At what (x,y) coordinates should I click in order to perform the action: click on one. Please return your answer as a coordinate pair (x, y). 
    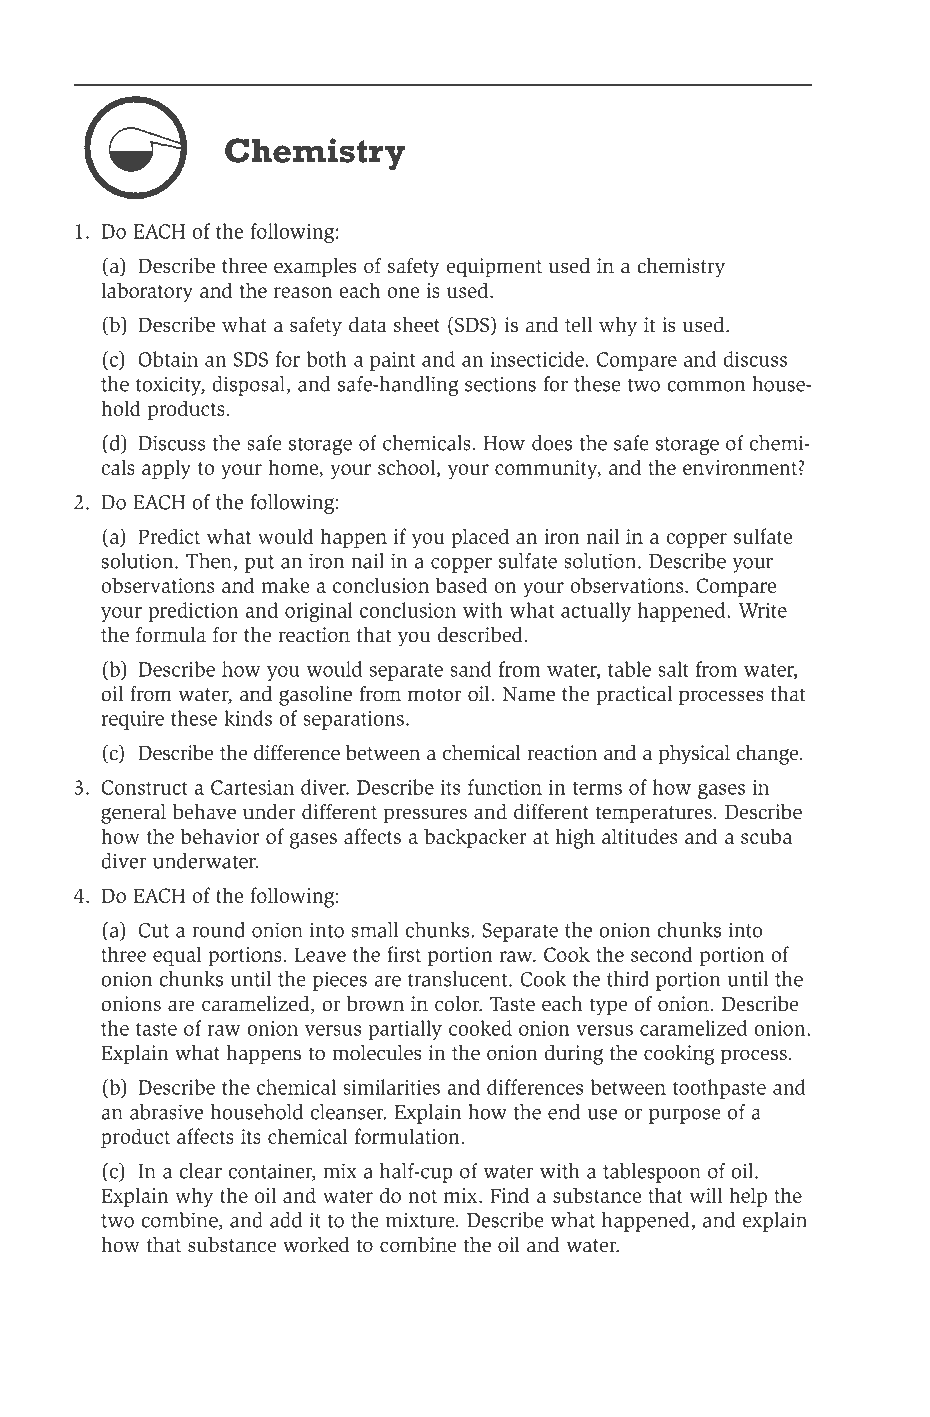
    Looking at the image, I should click on (403, 292).
